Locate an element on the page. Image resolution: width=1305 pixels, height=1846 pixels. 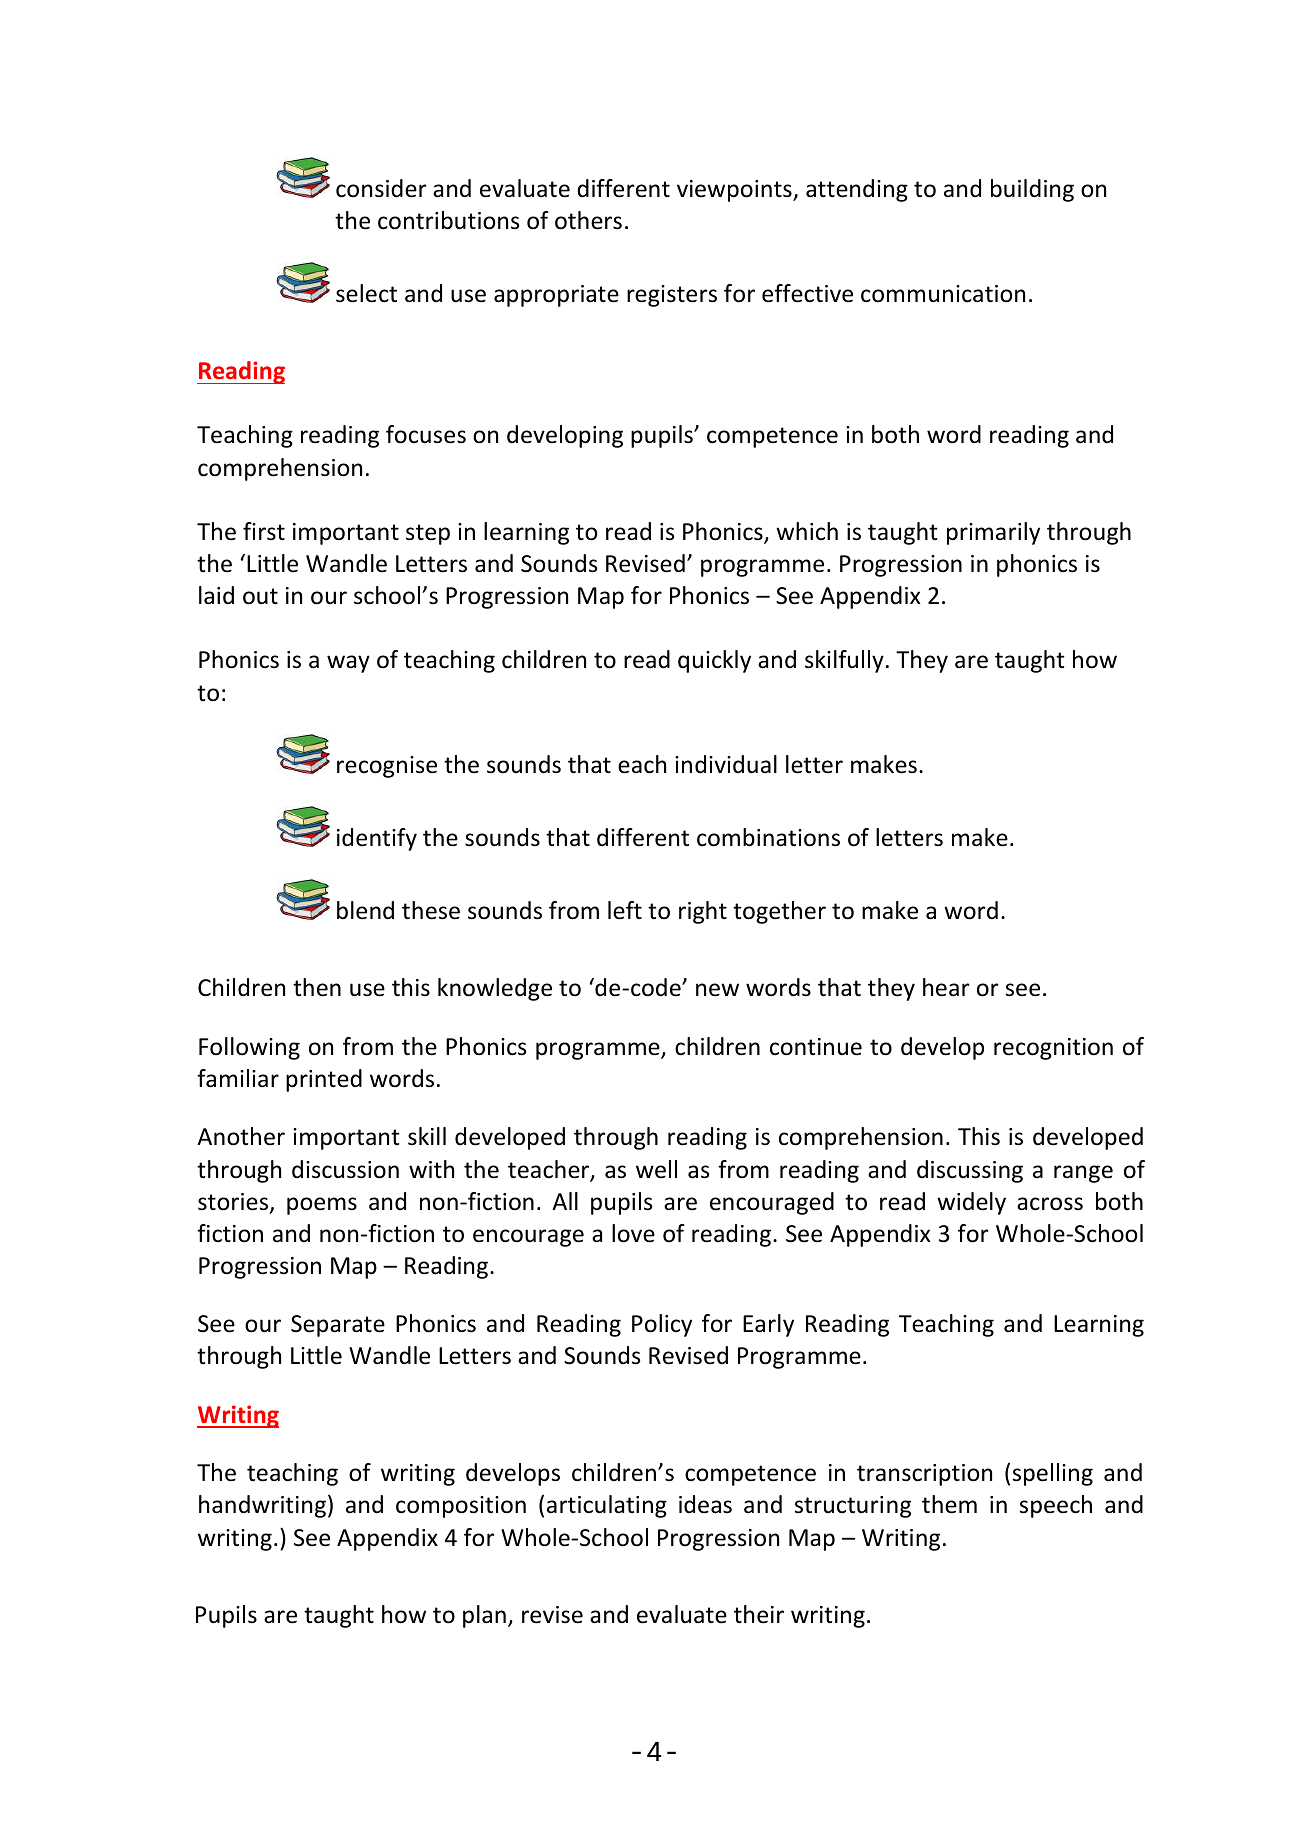
consider is located at coordinates (381, 188).
